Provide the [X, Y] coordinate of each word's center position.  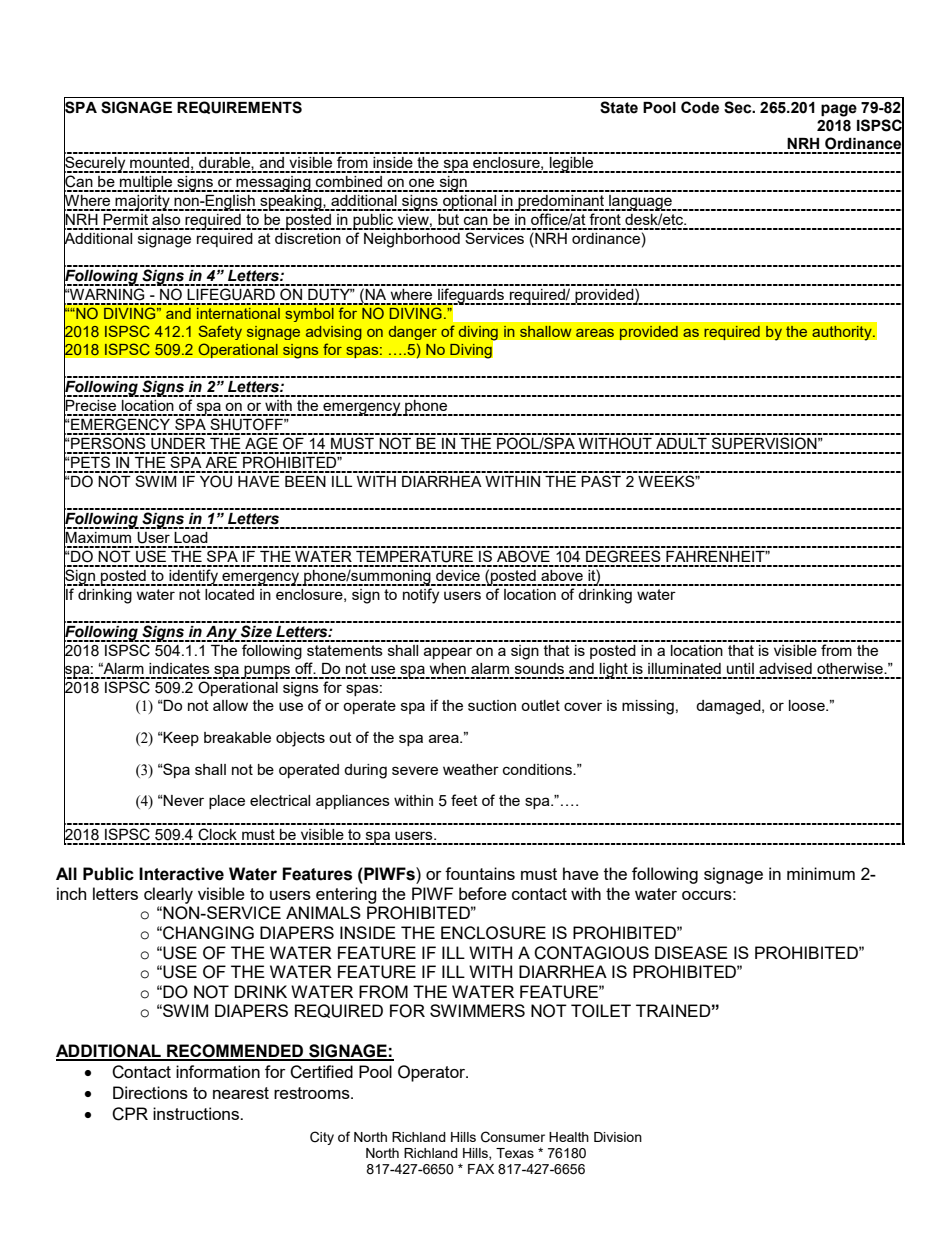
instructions [197, 1113]
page [839, 110]
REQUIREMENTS [239, 107]
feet [464, 800]
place [227, 802]
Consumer [513, 1137]
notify [421, 596]
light [614, 671]
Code [700, 107]
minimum [821, 873]
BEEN [305, 481]
